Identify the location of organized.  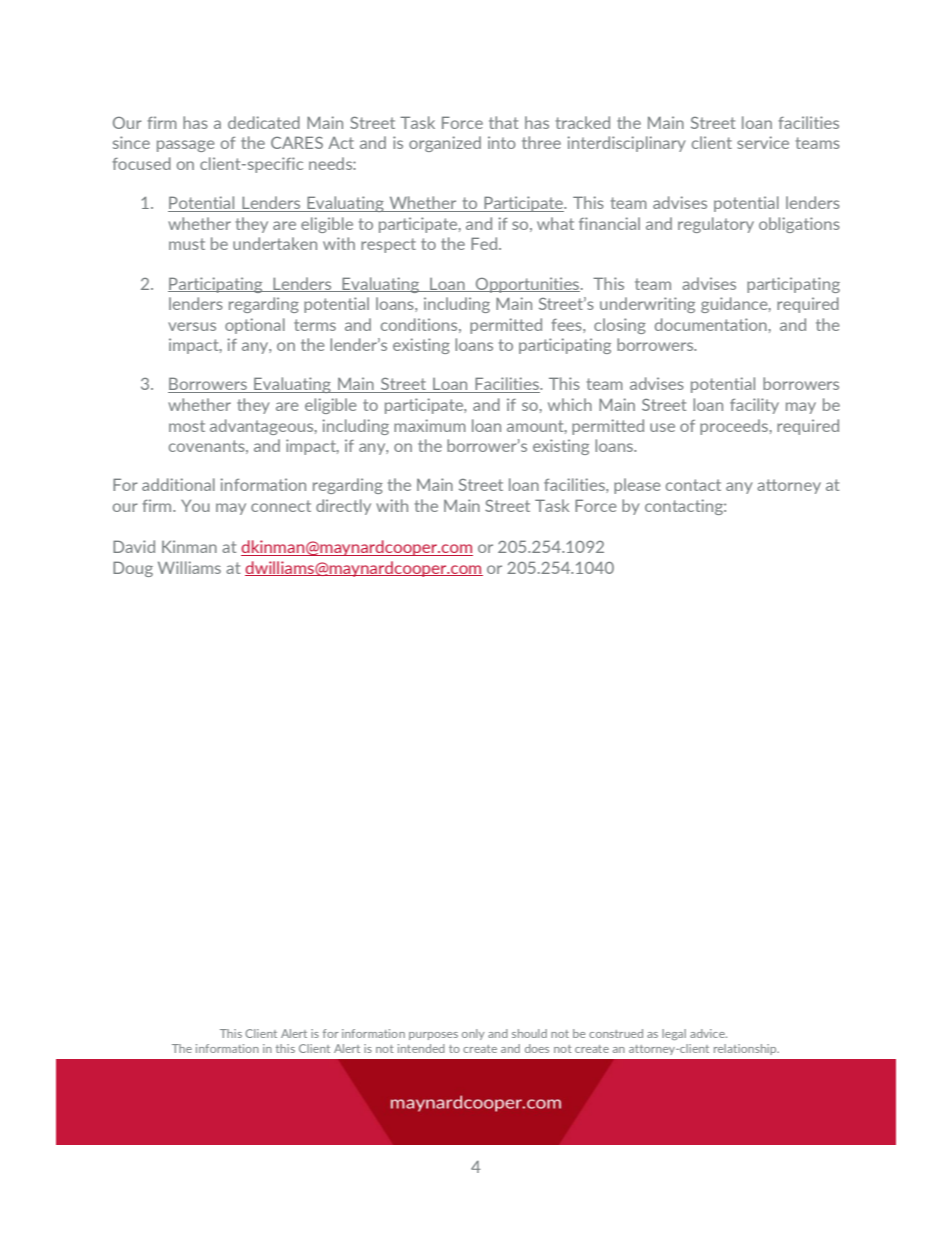
(445, 144).
